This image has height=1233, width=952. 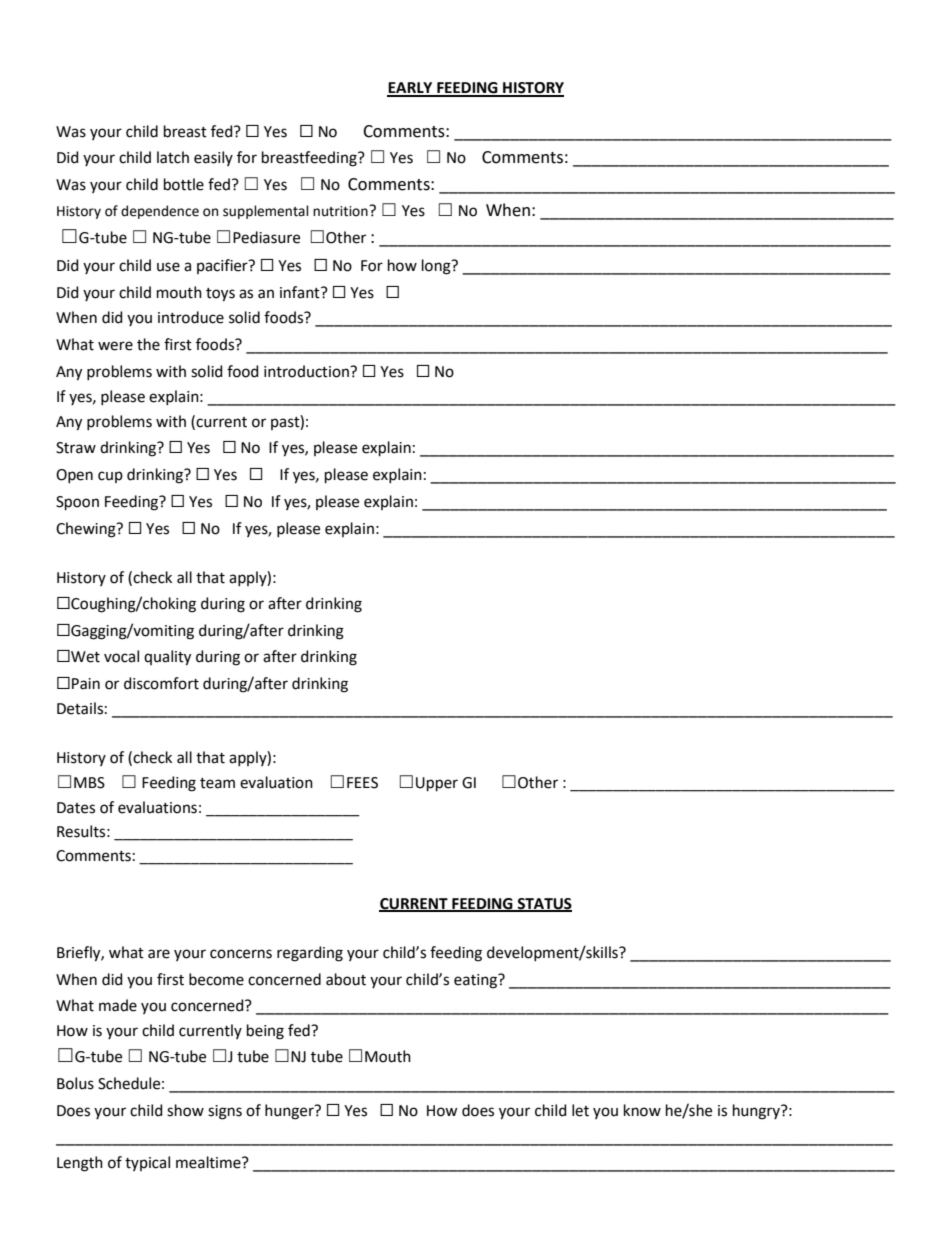 What do you see at coordinates (185, 1110) in the image?
I see `show` at bounding box center [185, 1110].
